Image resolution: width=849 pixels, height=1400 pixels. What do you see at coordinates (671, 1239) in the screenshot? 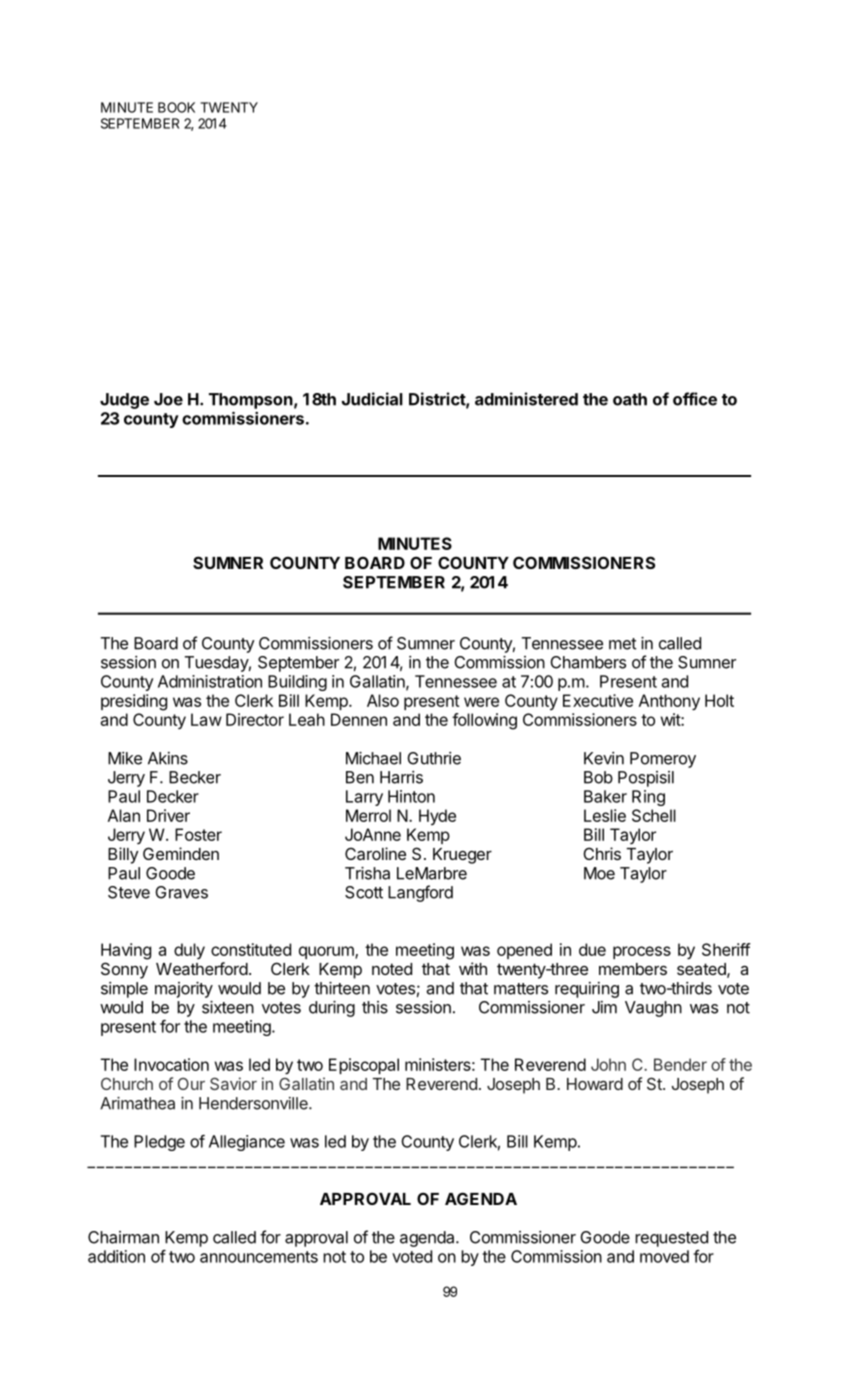
I see `requested` at bounding box center [671, 1239].
